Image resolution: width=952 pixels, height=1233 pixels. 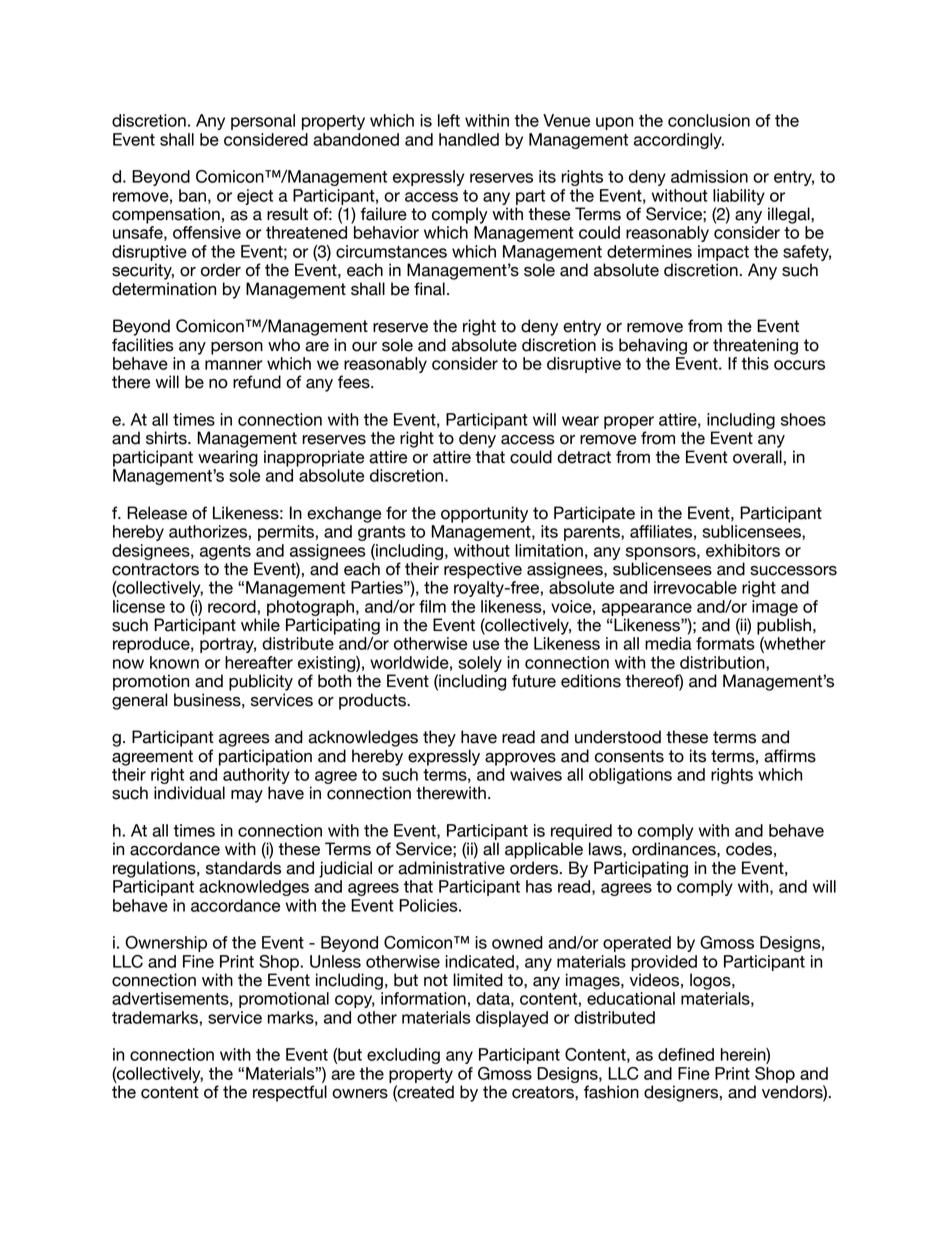 What do you see at coordinates (290, 1093) in the screenshot?
I see `respectful` at bounding box center [290, 1093].
